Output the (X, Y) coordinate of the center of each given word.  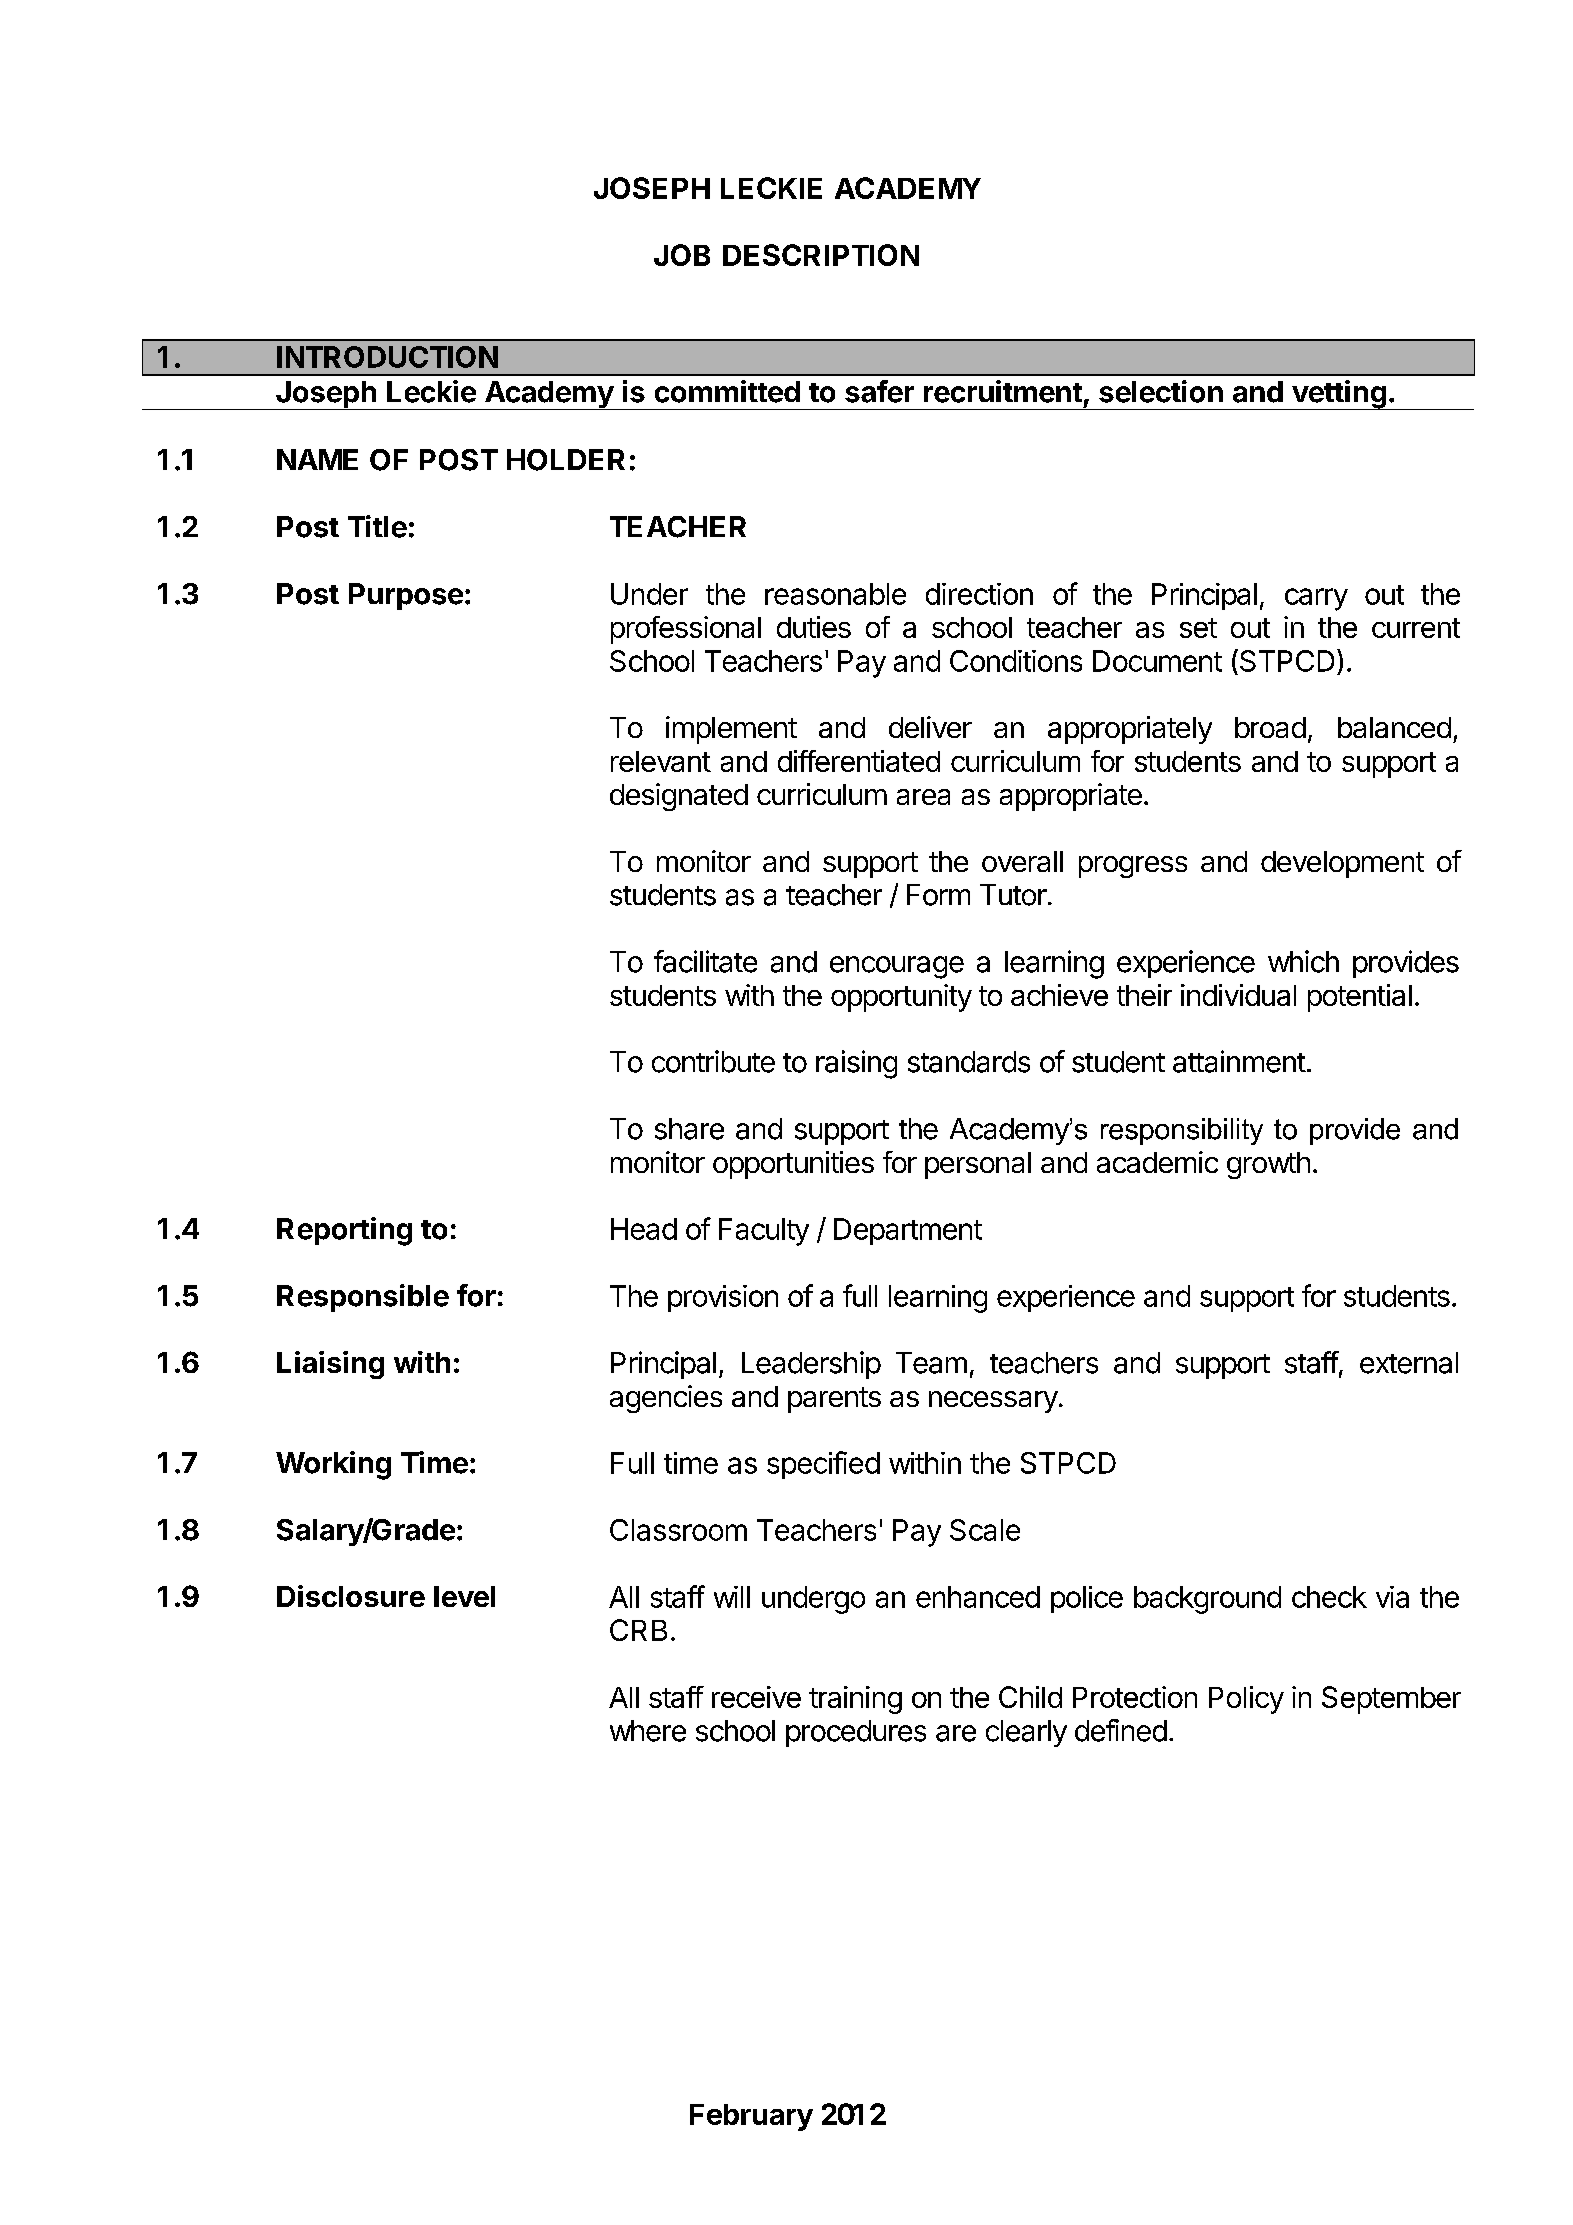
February (751, 2117)
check (1329, 1597)
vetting (1339, 395)
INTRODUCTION (387, 357)
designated (679, 797)
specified (823, 1465)
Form (938, 895)
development (1342, 864)
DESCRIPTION (821, 255)
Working (333, 1465)
